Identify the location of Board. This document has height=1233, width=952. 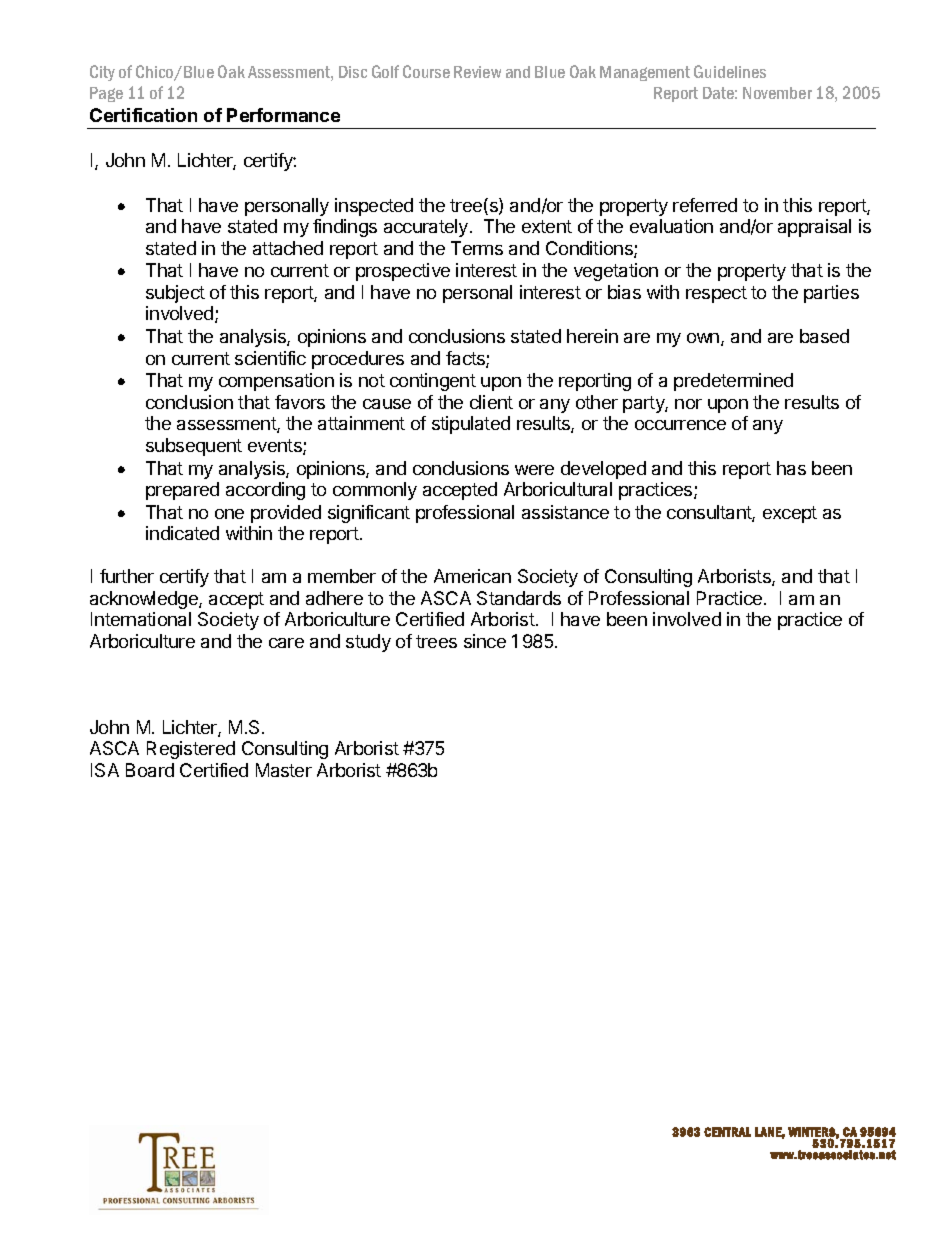
(150, 770).
